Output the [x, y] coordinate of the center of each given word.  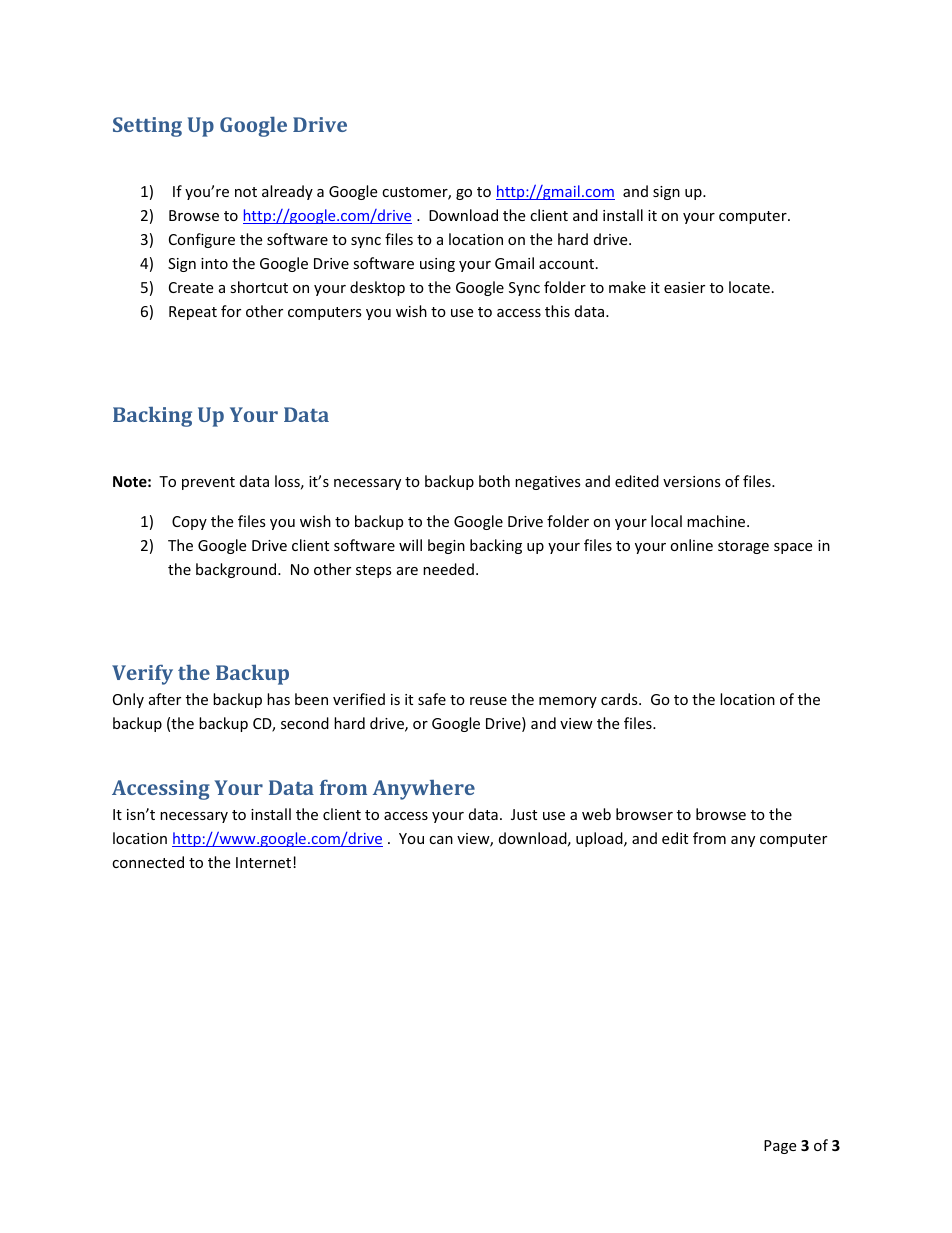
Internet [265, 862]
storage [743, 547]
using [437, 265]
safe [432, 699]
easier [684, 287]
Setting [147, 127]
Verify [142, 675]
